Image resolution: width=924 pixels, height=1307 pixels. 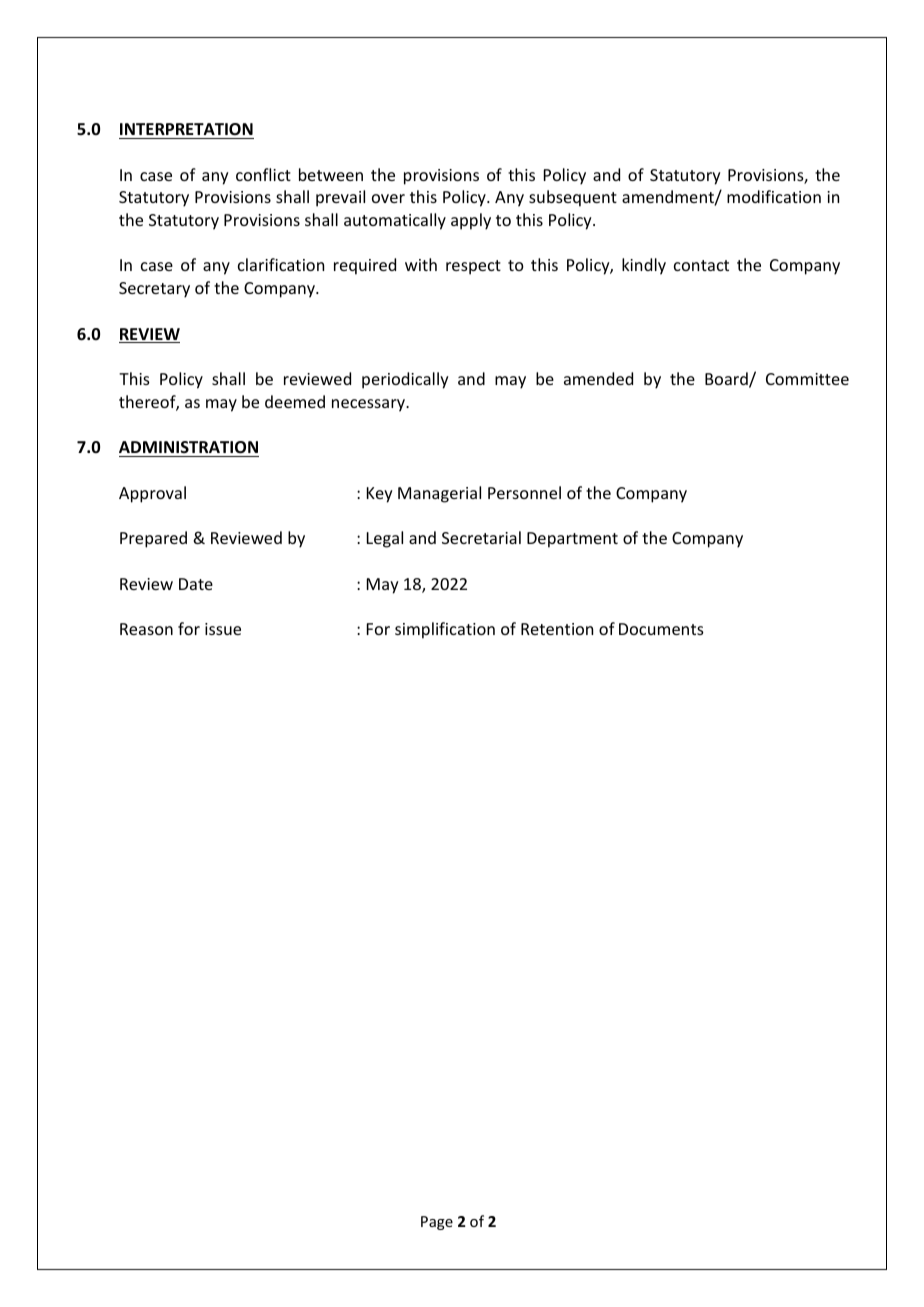 I want to click on simplification, so click(x=445, y=630).
